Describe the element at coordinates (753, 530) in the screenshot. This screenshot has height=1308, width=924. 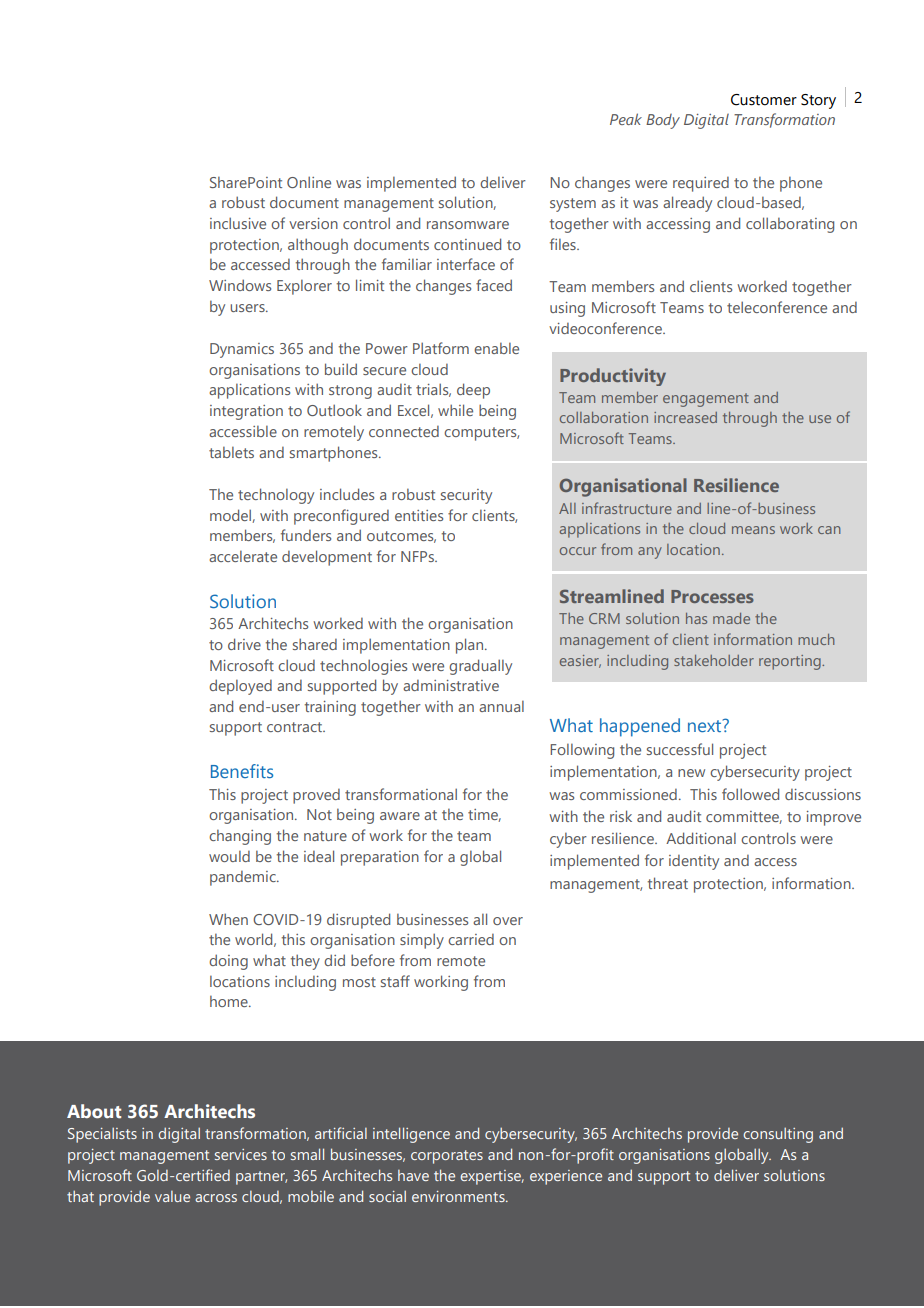
I see `means` at that location.
